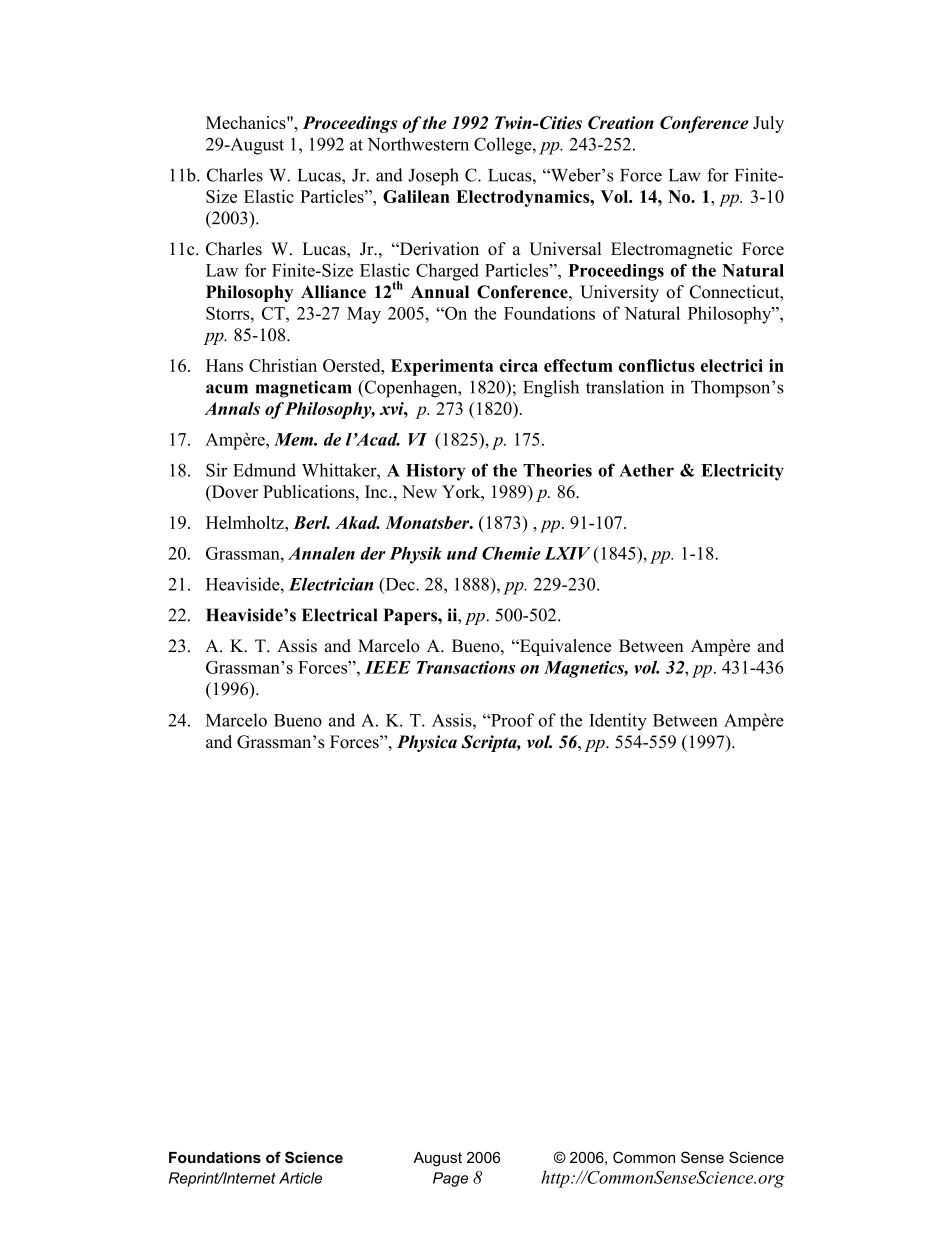  I want to click on July, so click(768, 124).
